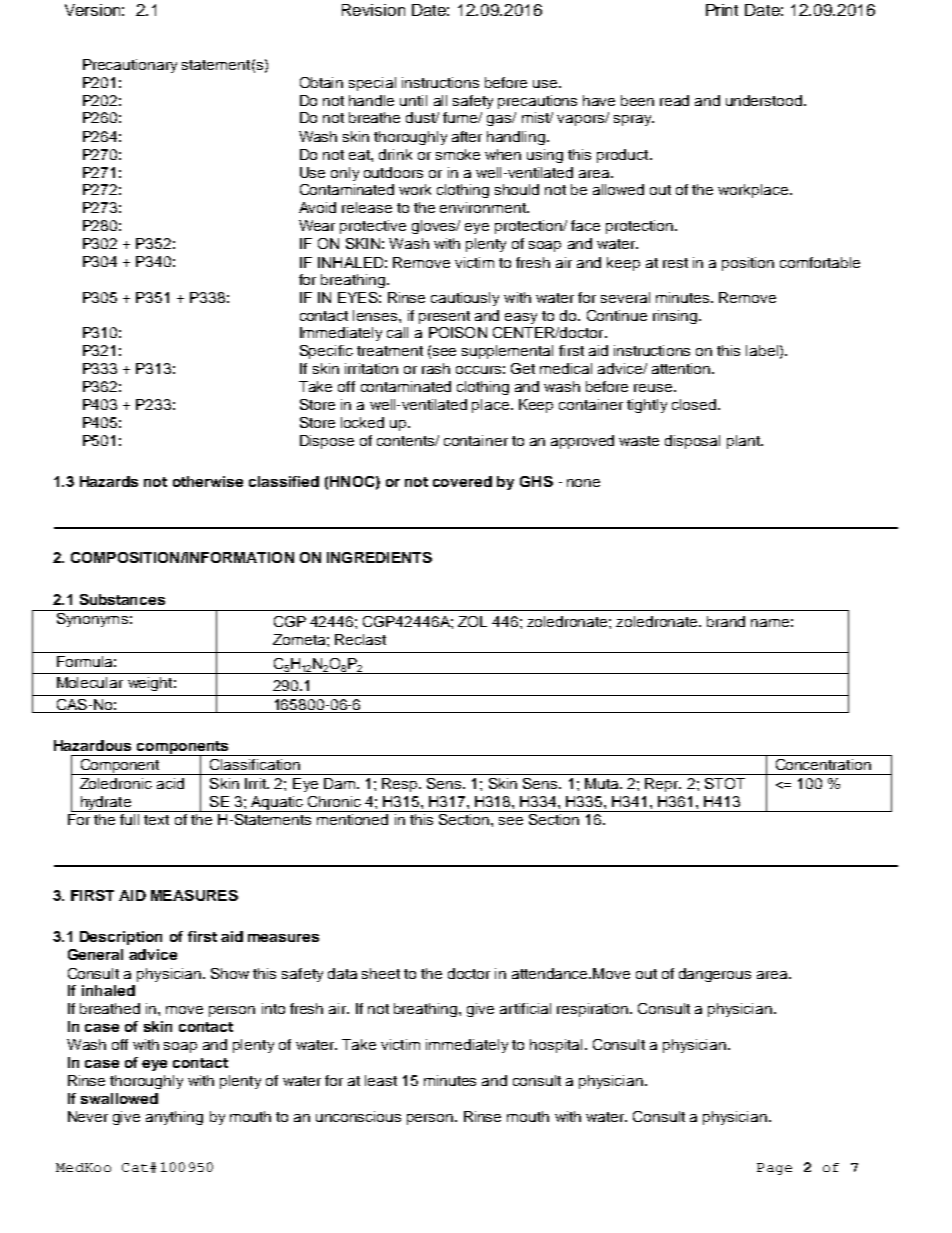 This document has height=1233, width=952. Describe the element at coordinates (174, 1118) in the document. I see `anything` at that location.
